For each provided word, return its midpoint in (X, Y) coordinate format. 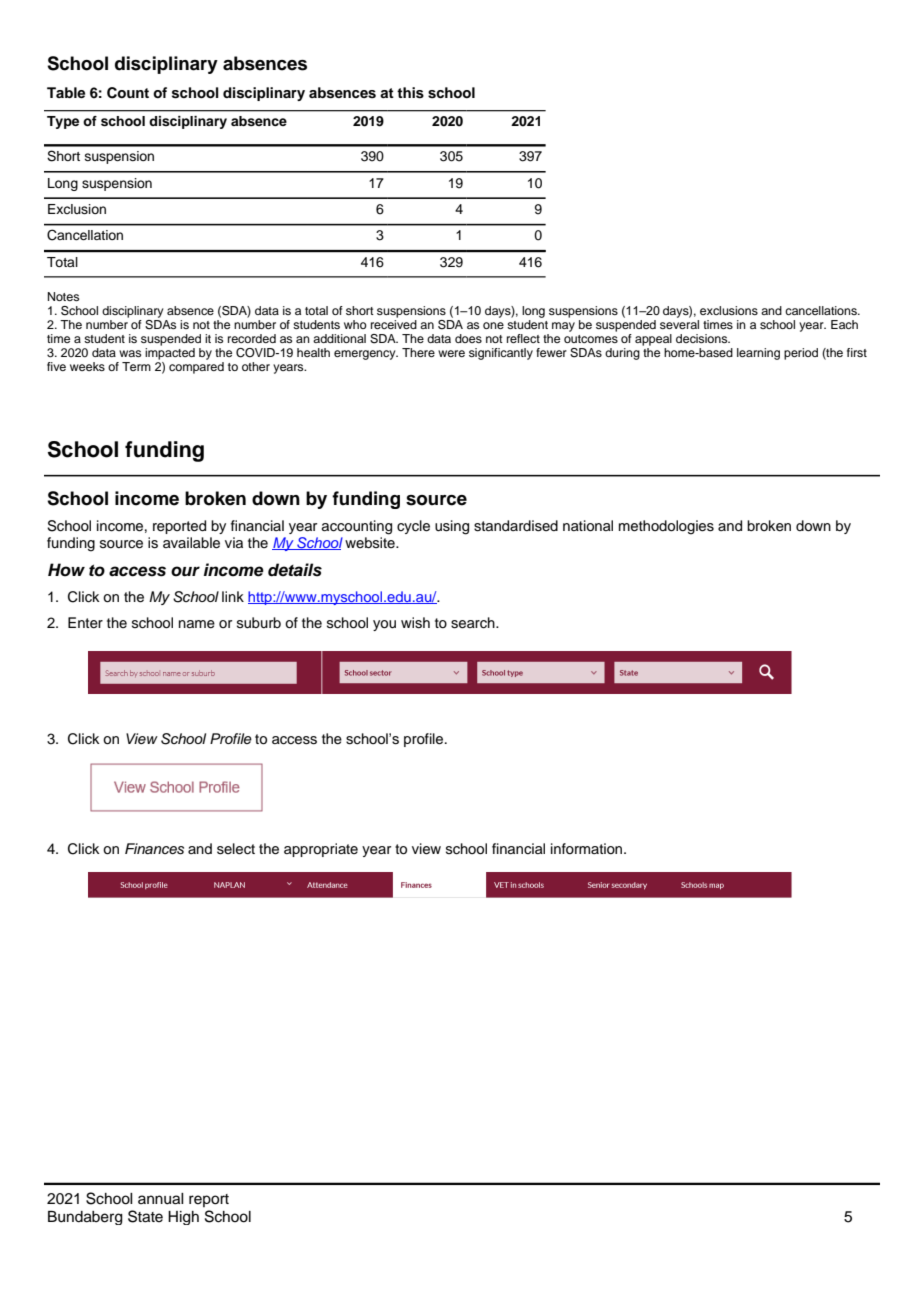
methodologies (666, 527)
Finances (154, 849)
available (191, 543)
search (474, 623)
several (679, 324)
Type (63, 122)
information (588, 848)
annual (161, 1199)
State (145, 1216)
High (183, 1218)
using (452, 527)
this (410, 93)
